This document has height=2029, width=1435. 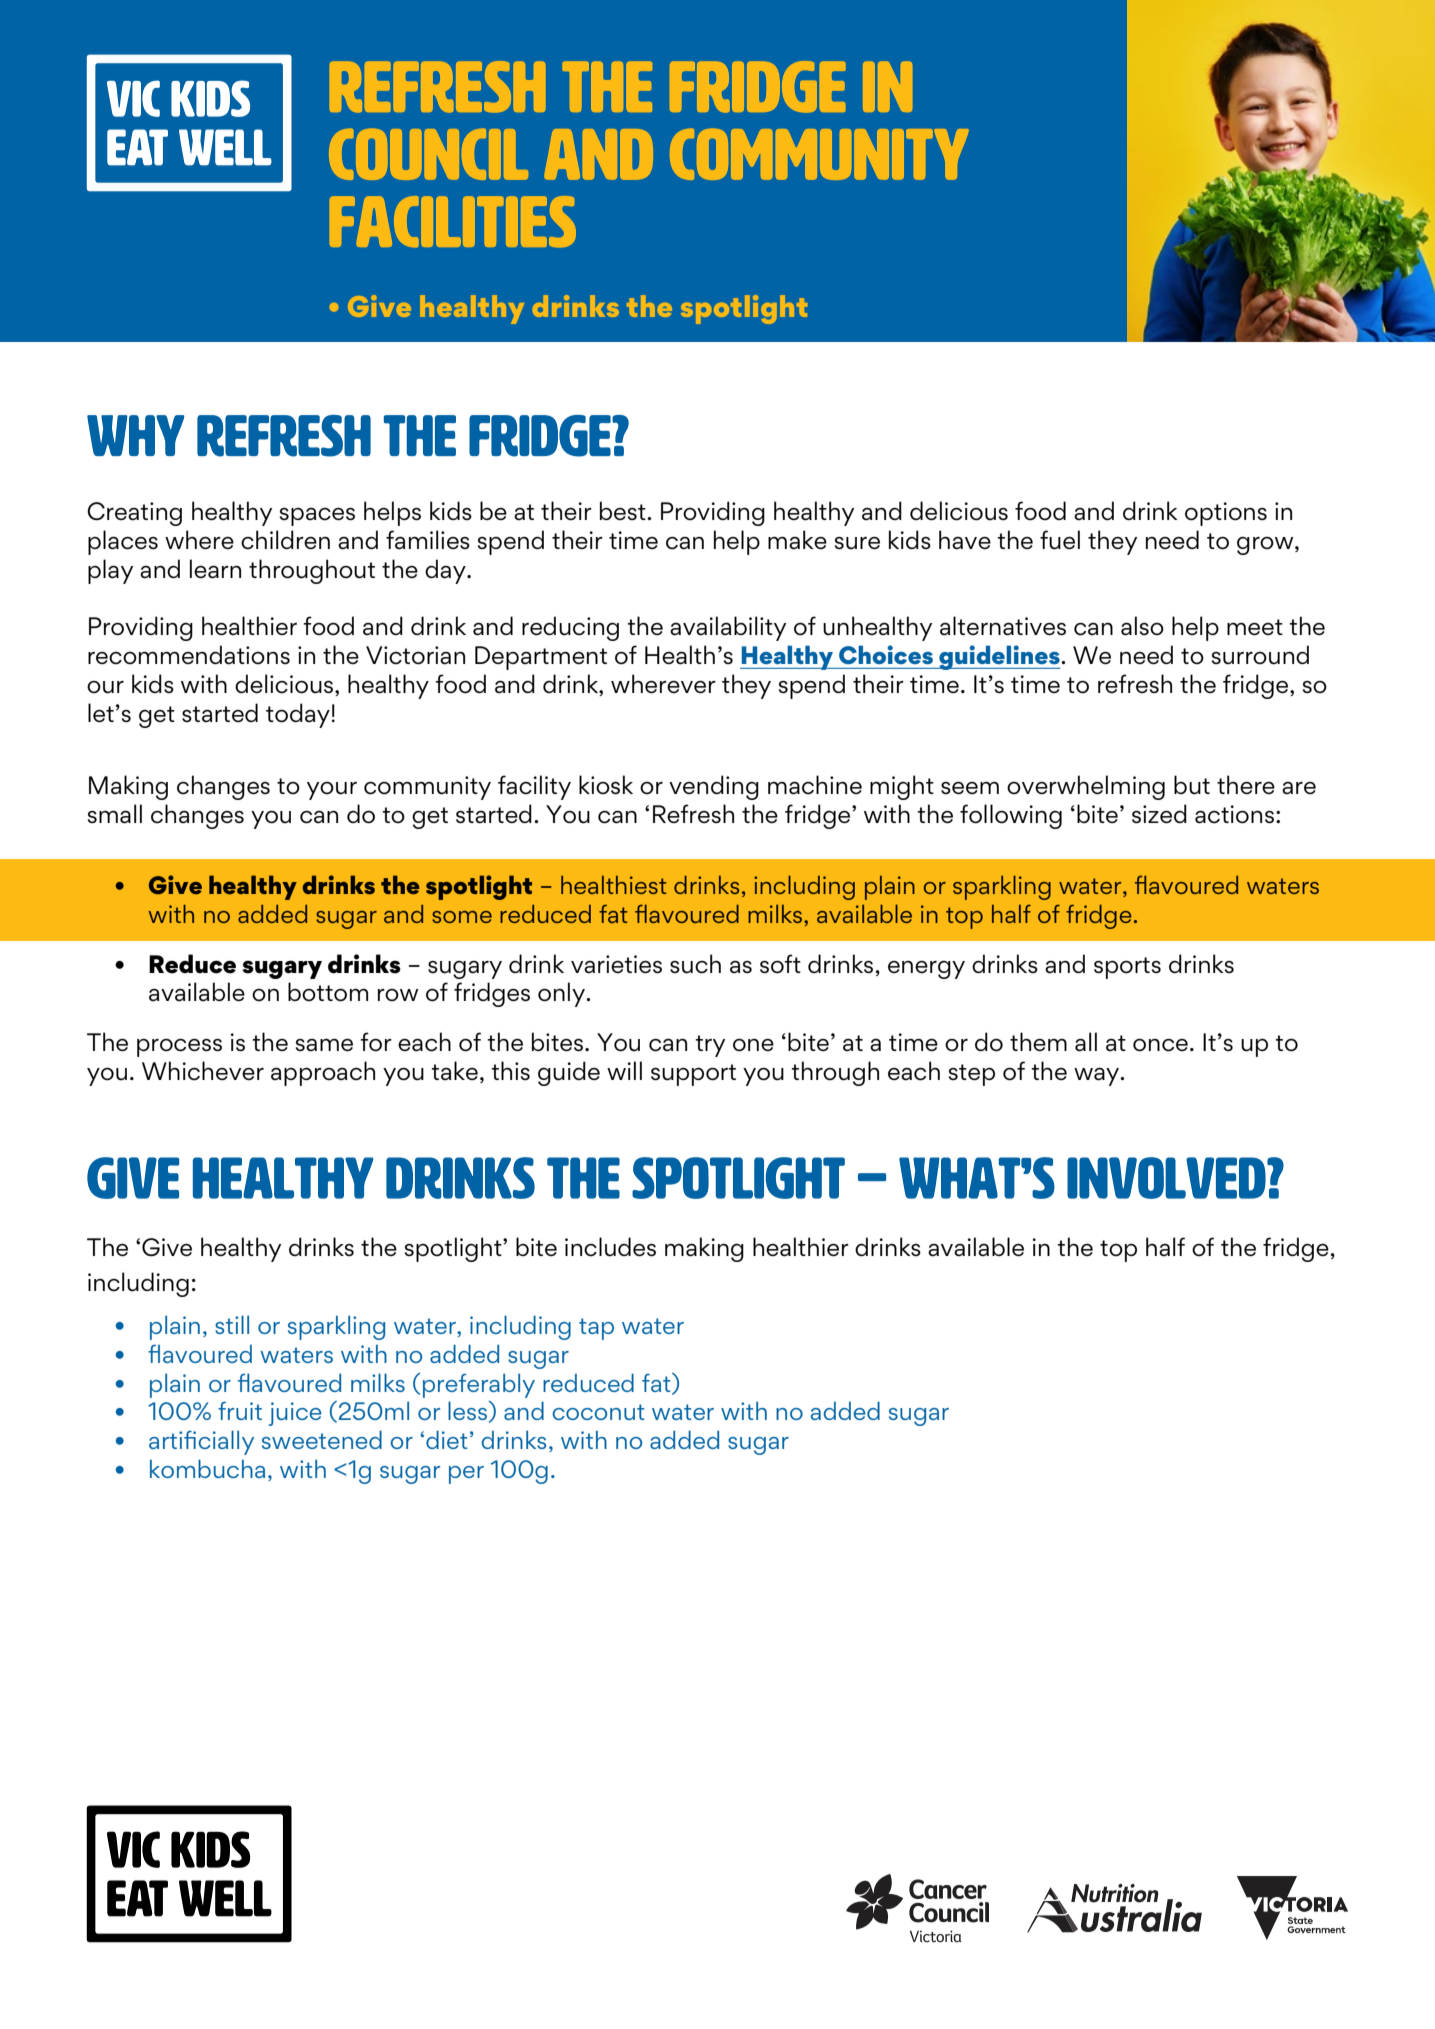 What do you see at coordinates (1226, 514) in the document?
I see `options` at bounding box center [1226, 514].
